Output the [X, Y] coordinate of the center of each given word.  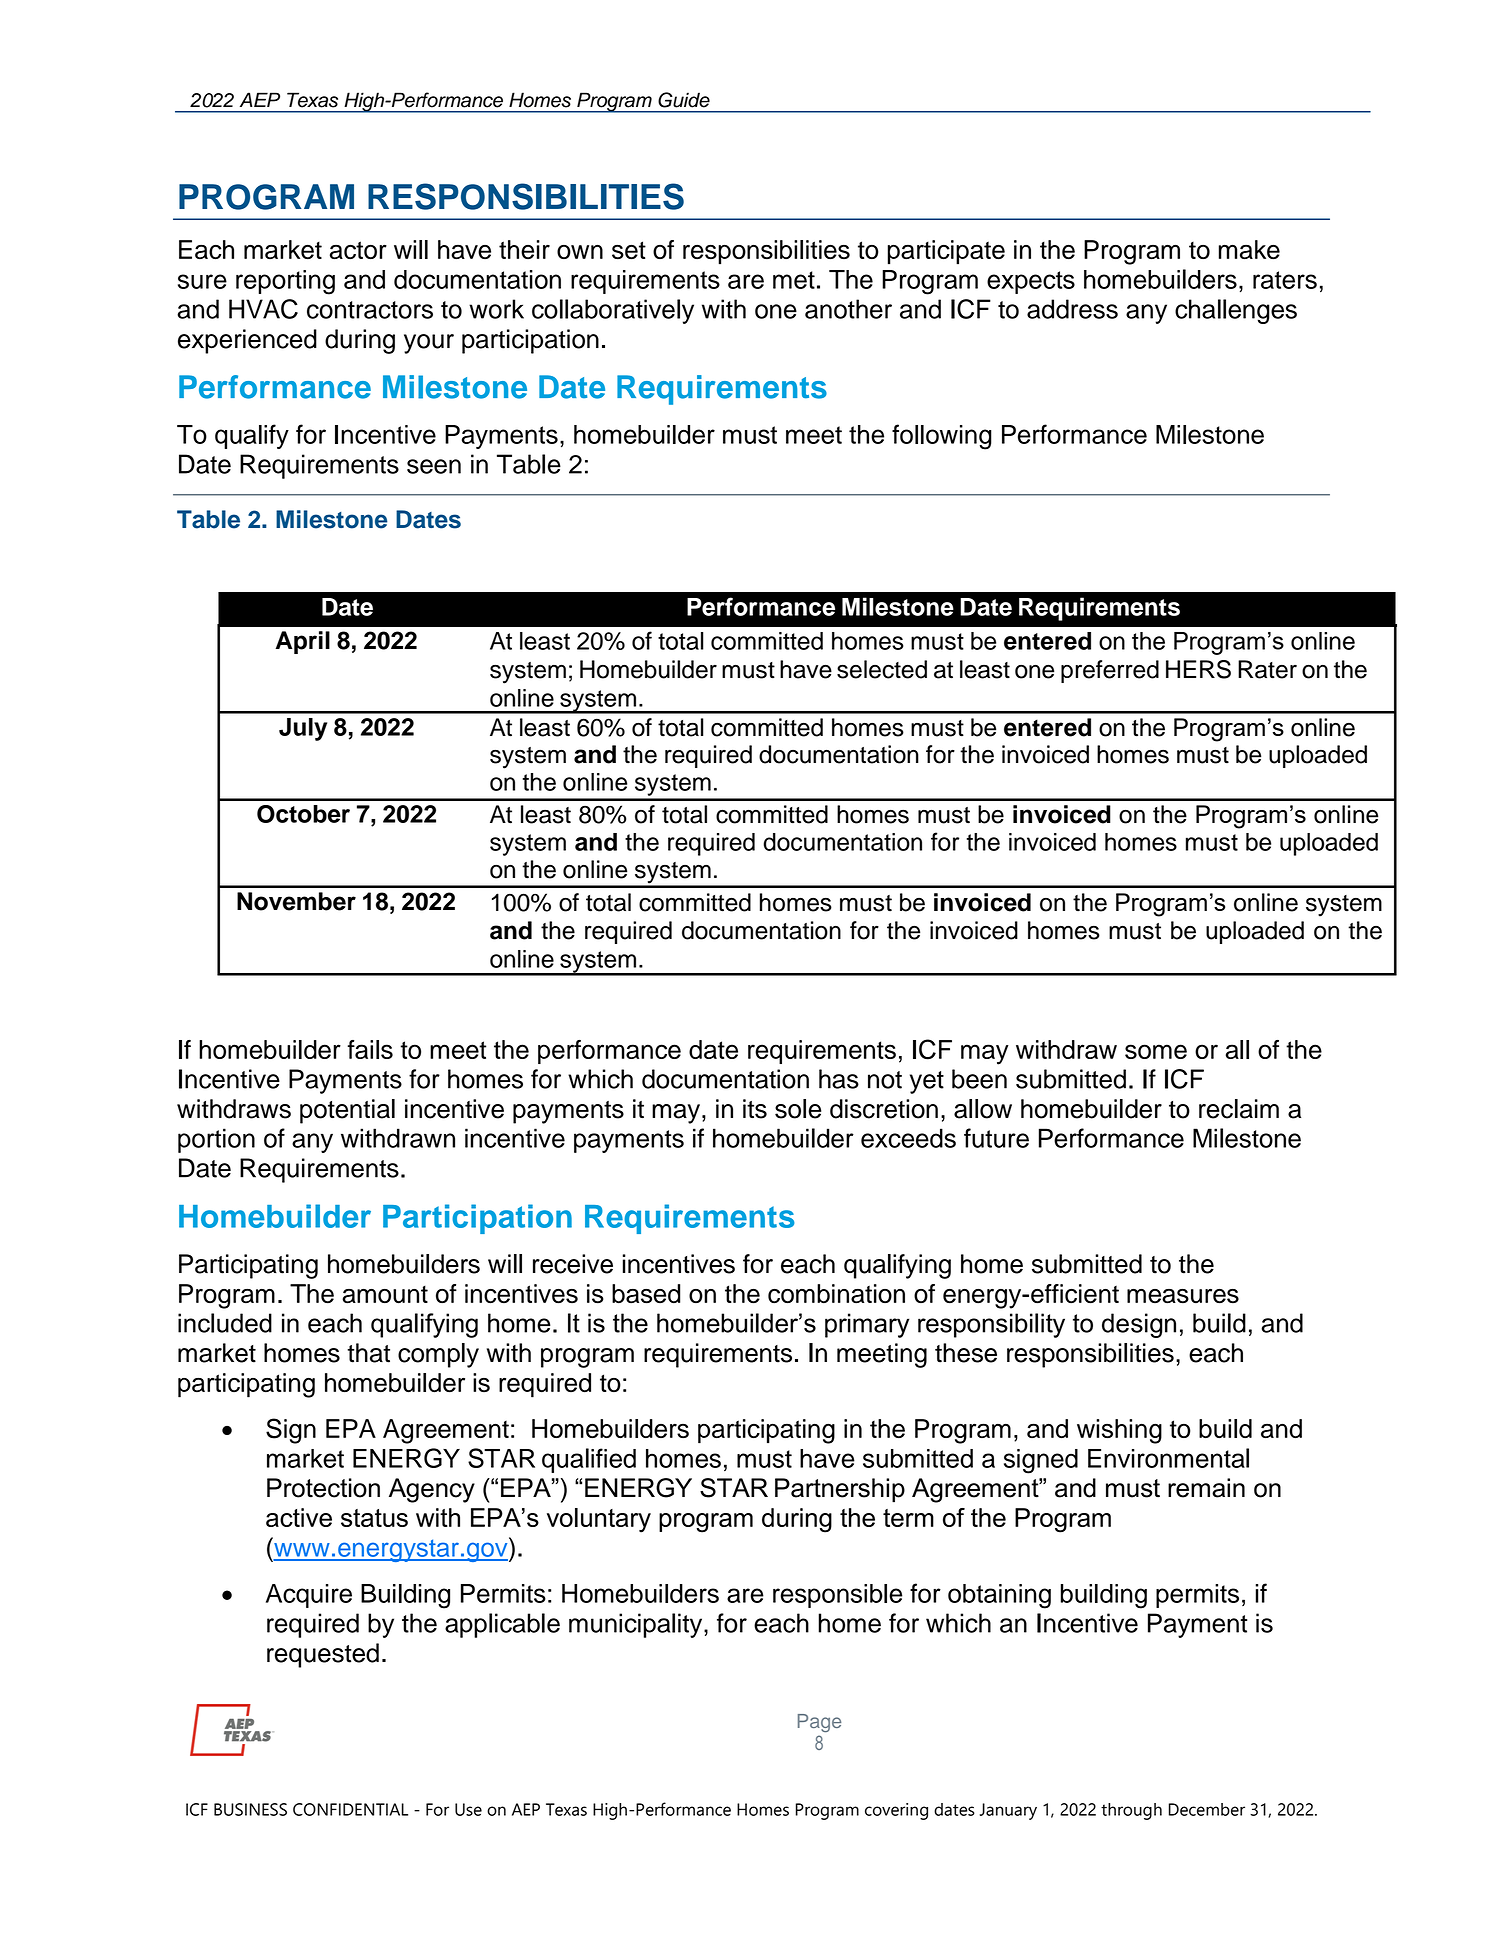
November [296, 901]
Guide [684, 100]
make [1249, 250]
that [368, 1353]
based [646, 1294]
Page [819, 1723]
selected [882, 669]
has [839, 1079]
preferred [1110, 671]
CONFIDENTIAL [350, 1809]
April [302, 642]
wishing [1119, 1431]
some [1156, 1051]
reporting [285, 282]
